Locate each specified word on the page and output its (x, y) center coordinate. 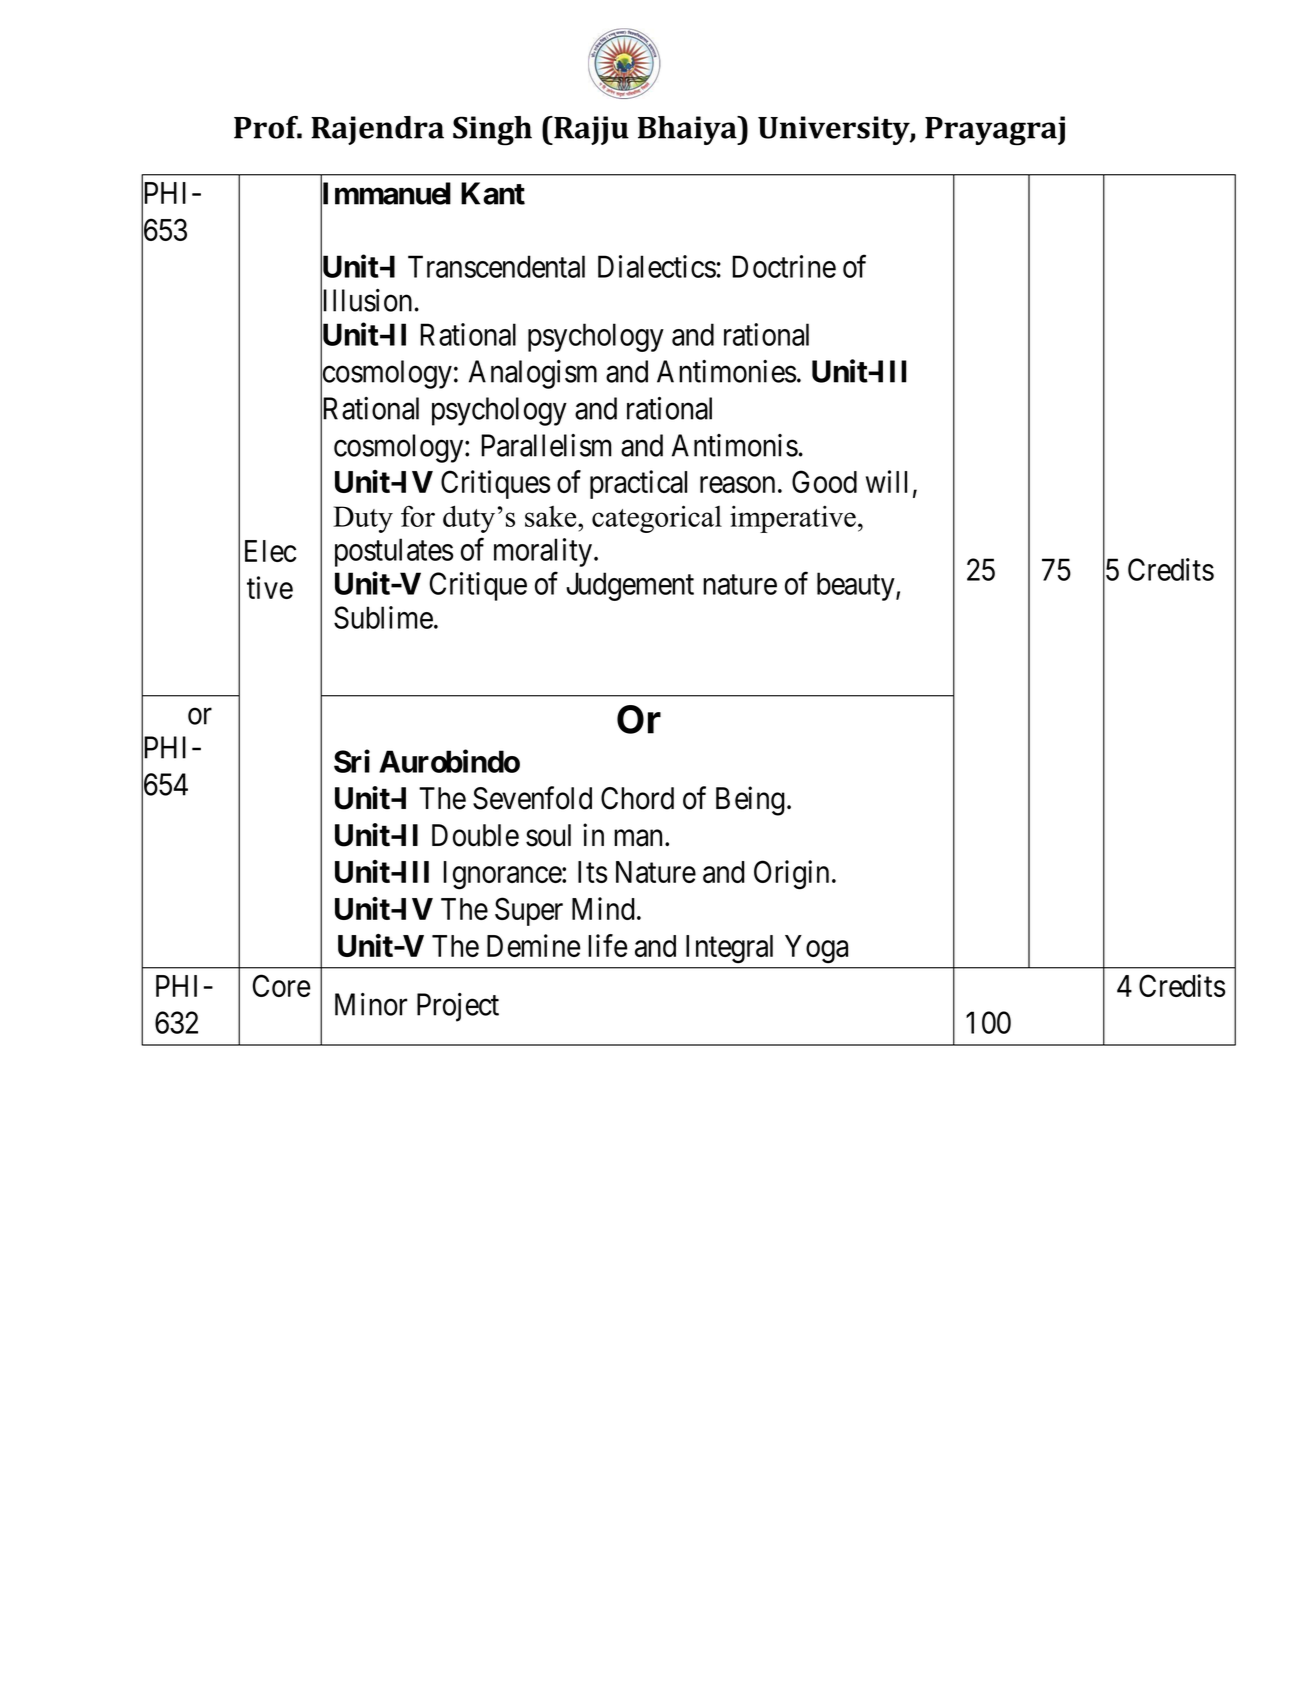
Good (824, 481)
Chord (637, 798)
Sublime (383, 617)
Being (750, 801)
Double (475, 835)
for (418, 516)
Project (458, 1007)
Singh (492, 131)
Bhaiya (688, 130)
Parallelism (546, 445)
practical (638, 484)
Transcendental (496, 266)
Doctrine (784, 266)
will (886, 481)
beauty (857, 586)
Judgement (630, 586)
